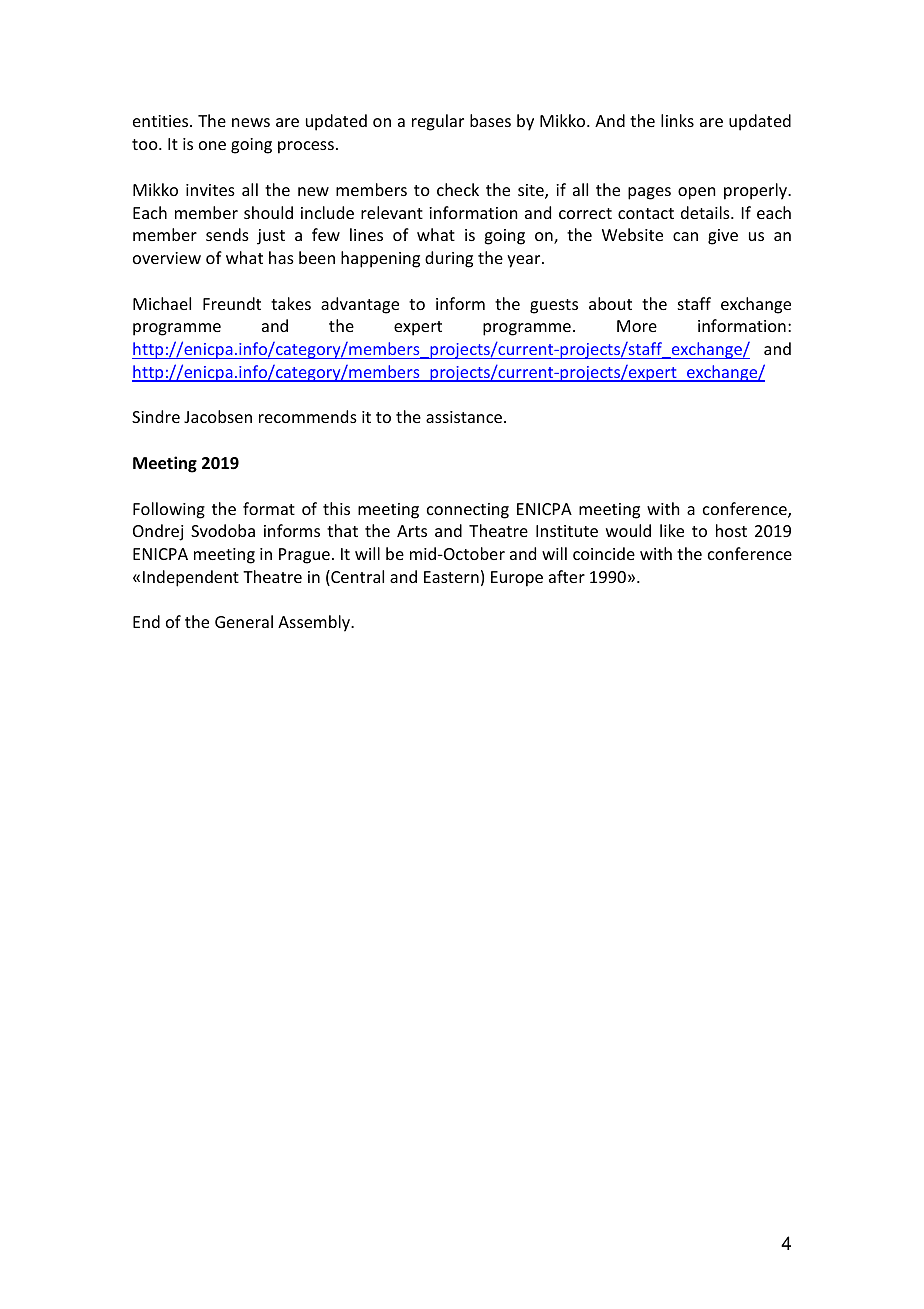 The height and width of the screenshot is (1309, 924). Describe the element at coordinates (227, 234) in the screenshot. I see `sends` at that location.
